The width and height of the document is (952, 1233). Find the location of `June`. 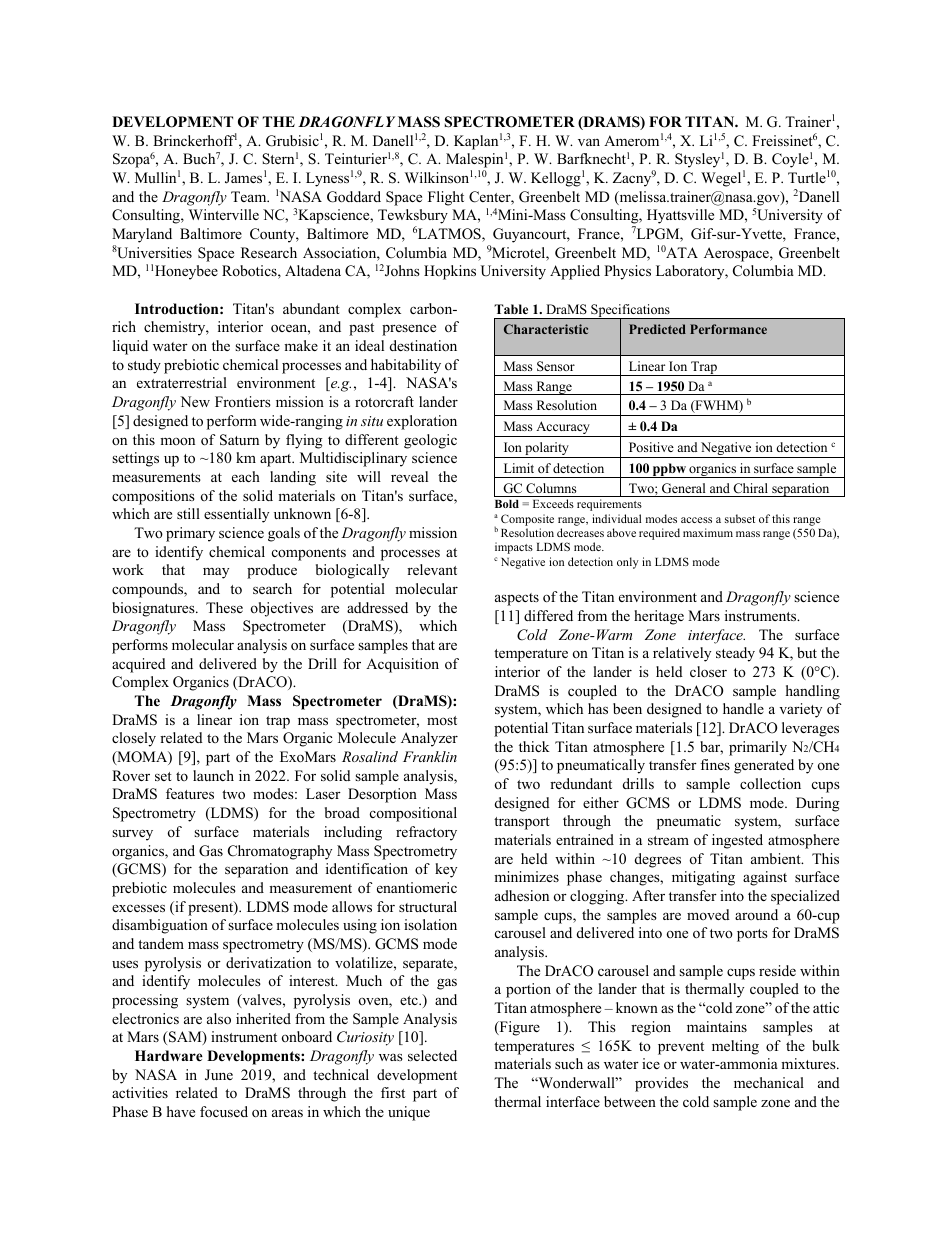

June is located at coordinates (219, 1075).
